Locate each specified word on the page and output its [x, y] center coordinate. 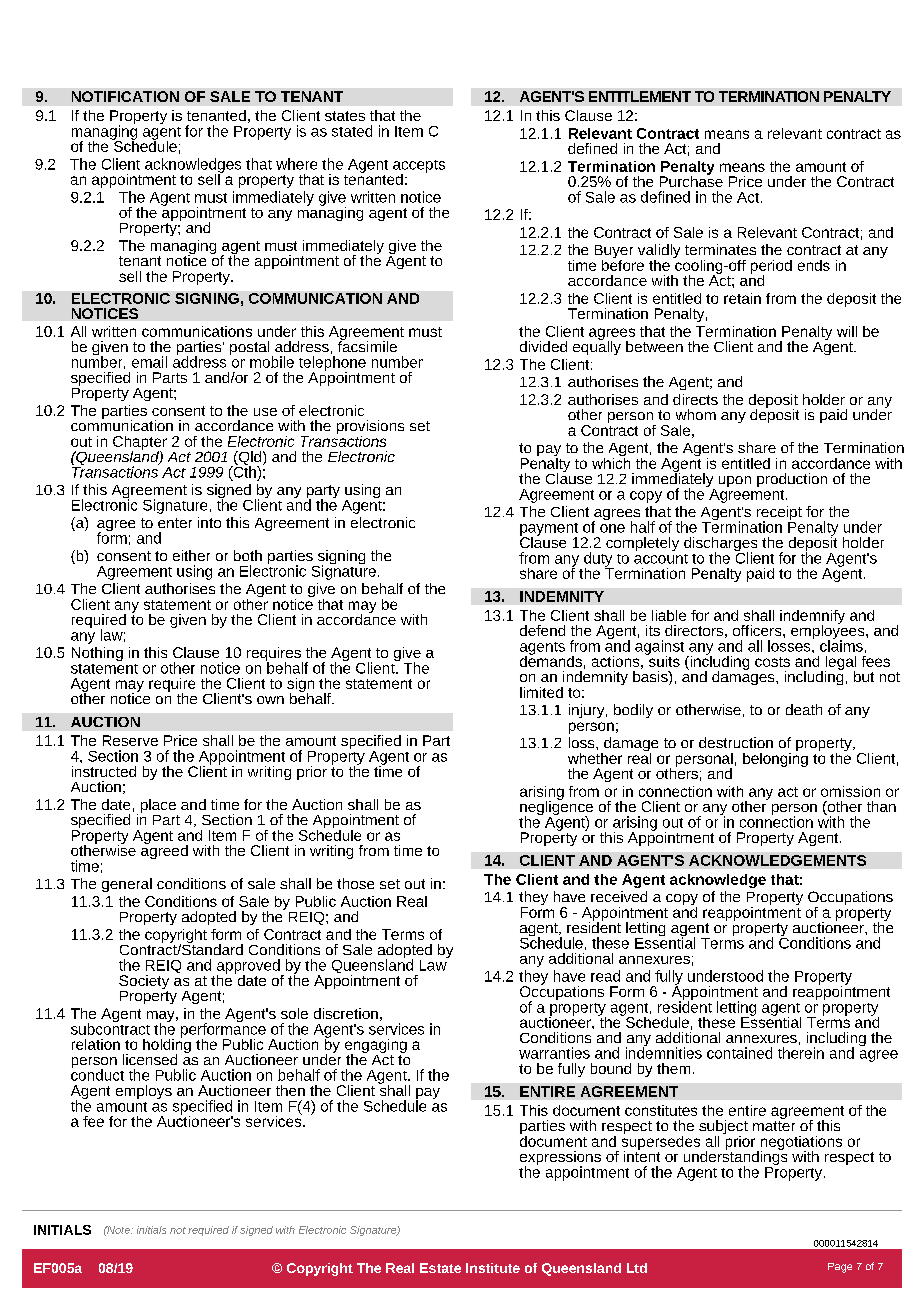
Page [840, 1268]
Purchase [691, 180]
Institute [493, 1268]
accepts [419, 167]
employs [144, 1092]
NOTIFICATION [125, 96]
